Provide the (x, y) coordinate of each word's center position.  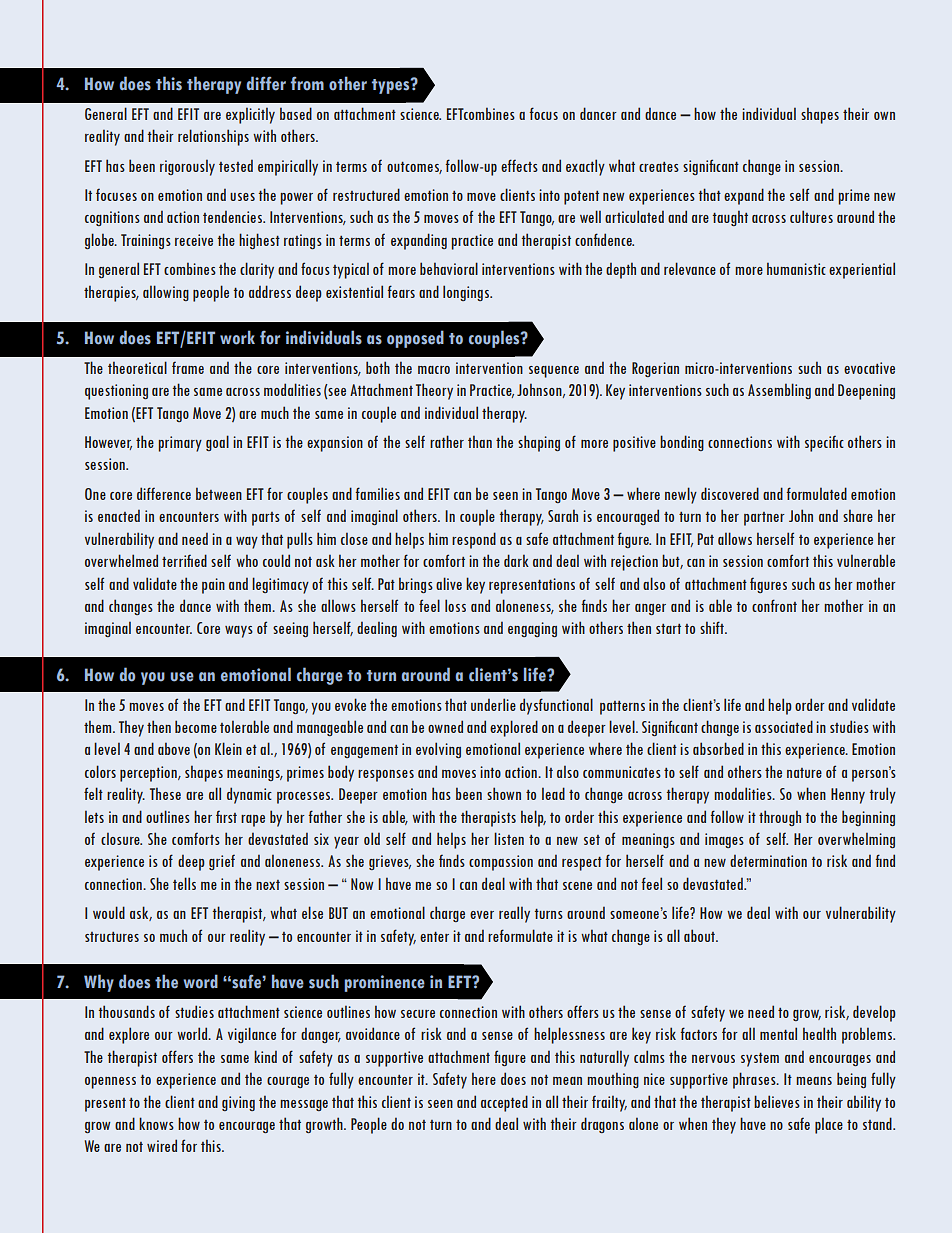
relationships (213, 137)
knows (156, 1123)
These (165, 793)
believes (777, 1101)
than (480, 441)
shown (504, 793)
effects (519, 165)
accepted (504, 1103)
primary (180, 444)
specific (824, 444)
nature (804, 773)
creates (659, 167)
